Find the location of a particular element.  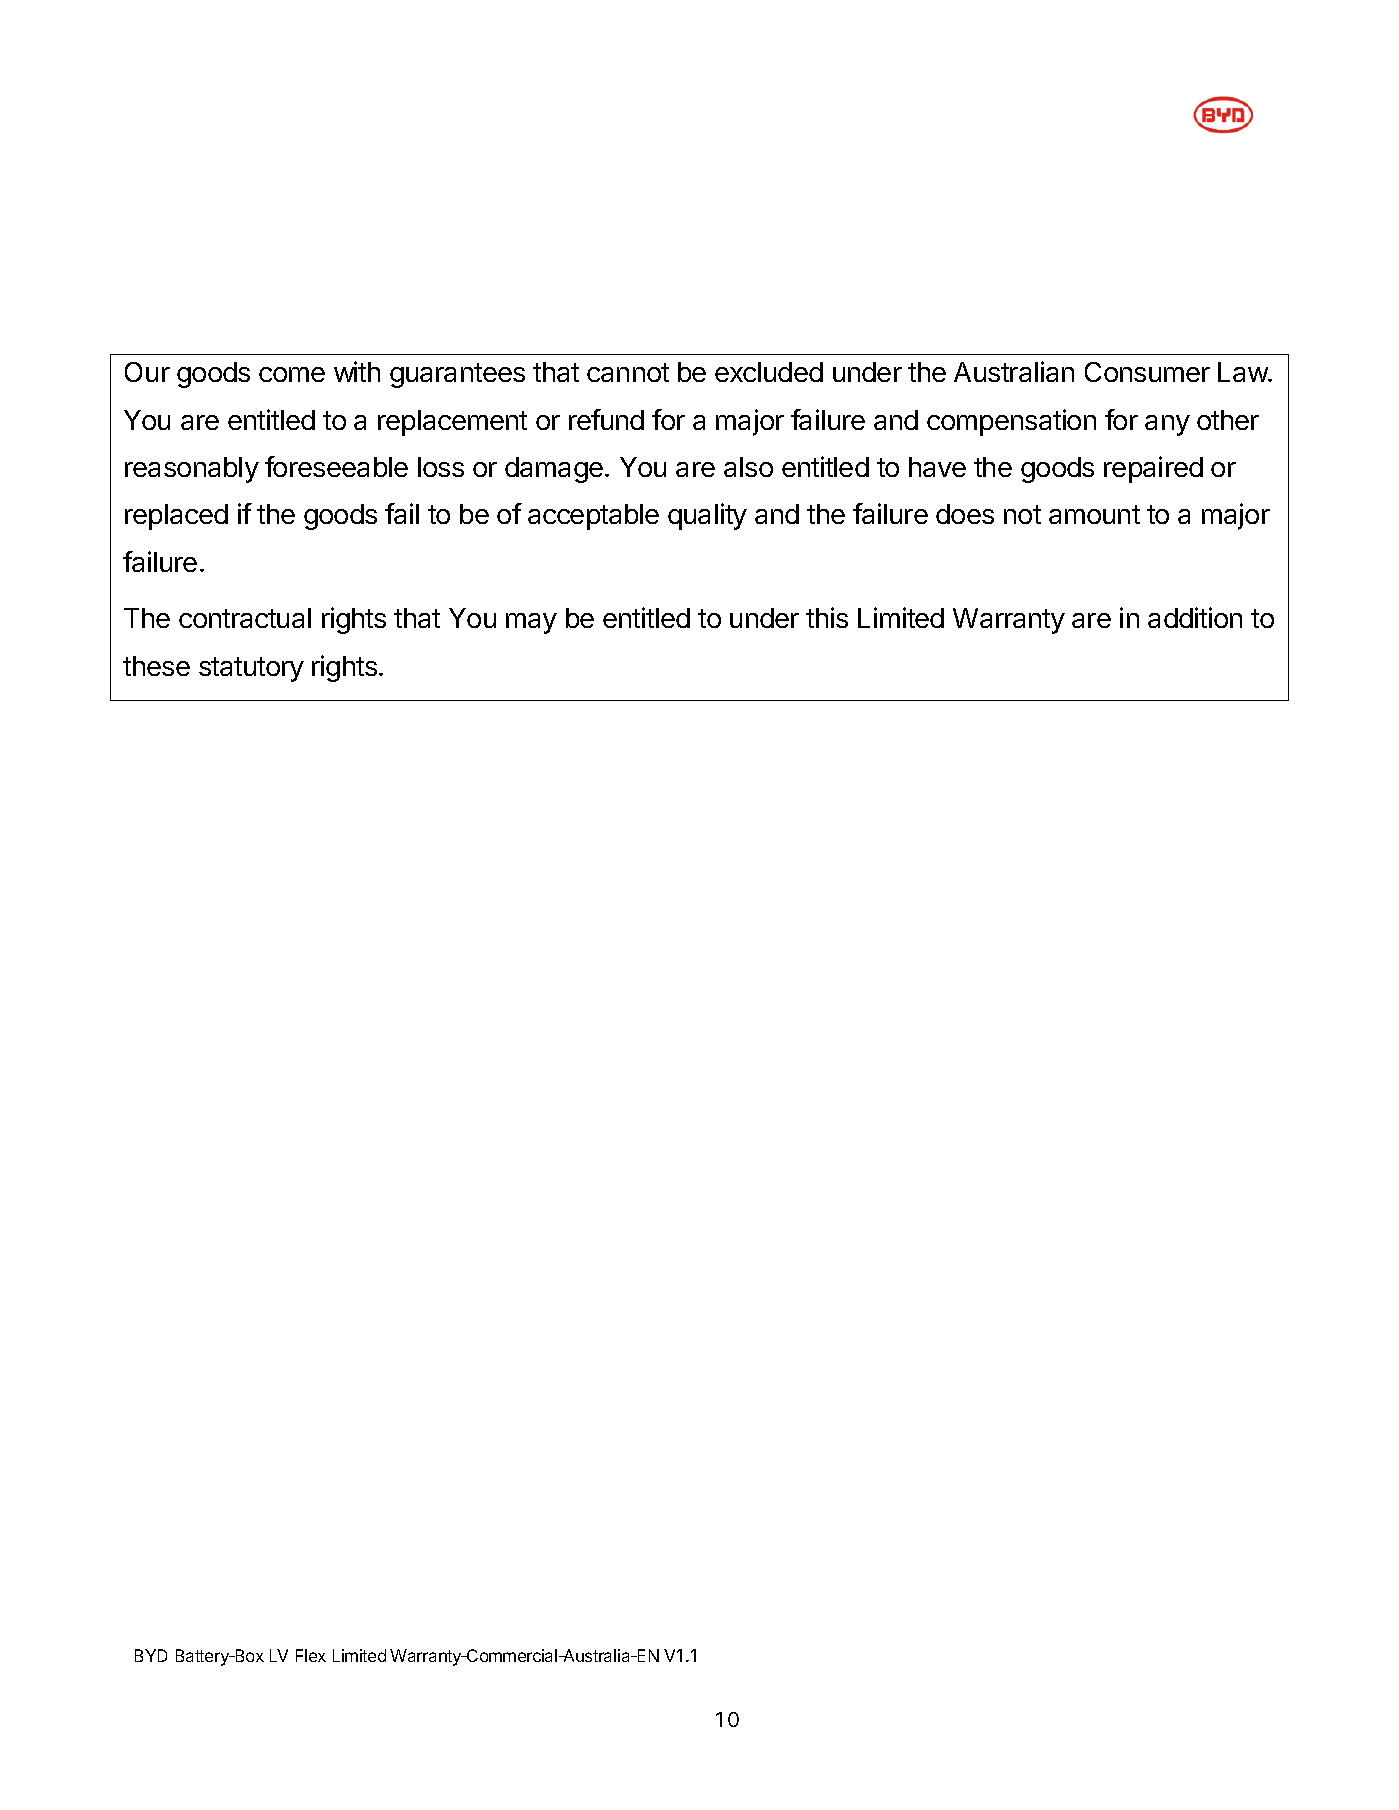

statutory is located at coordinates (251, 669).
